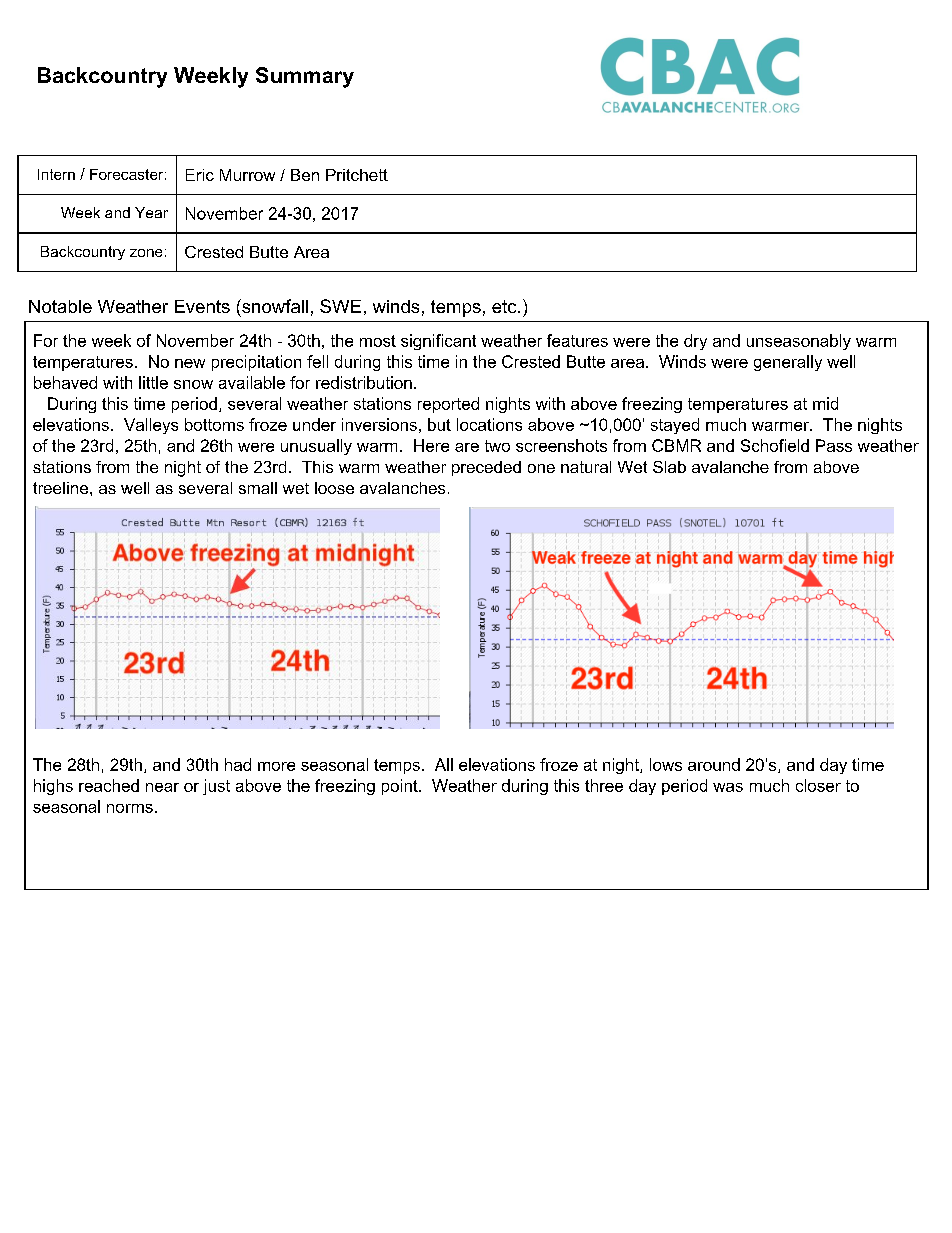 The image size is (952, 1233). I want to click on Summary, so click(305, 77).
